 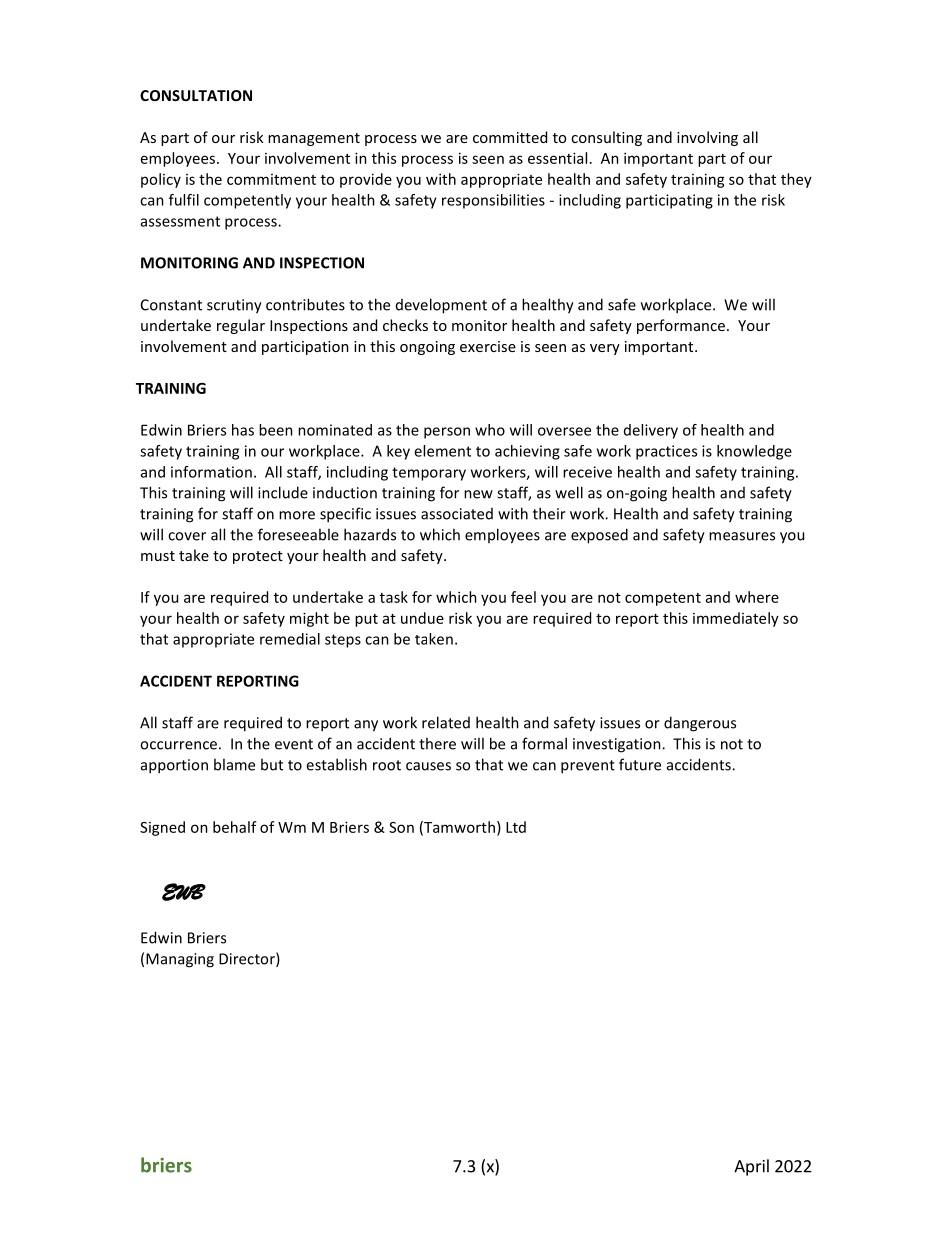 What do you see at coordinates (640, 764) in the screenshot?
I see `future` at bounding box center [640, 764].
